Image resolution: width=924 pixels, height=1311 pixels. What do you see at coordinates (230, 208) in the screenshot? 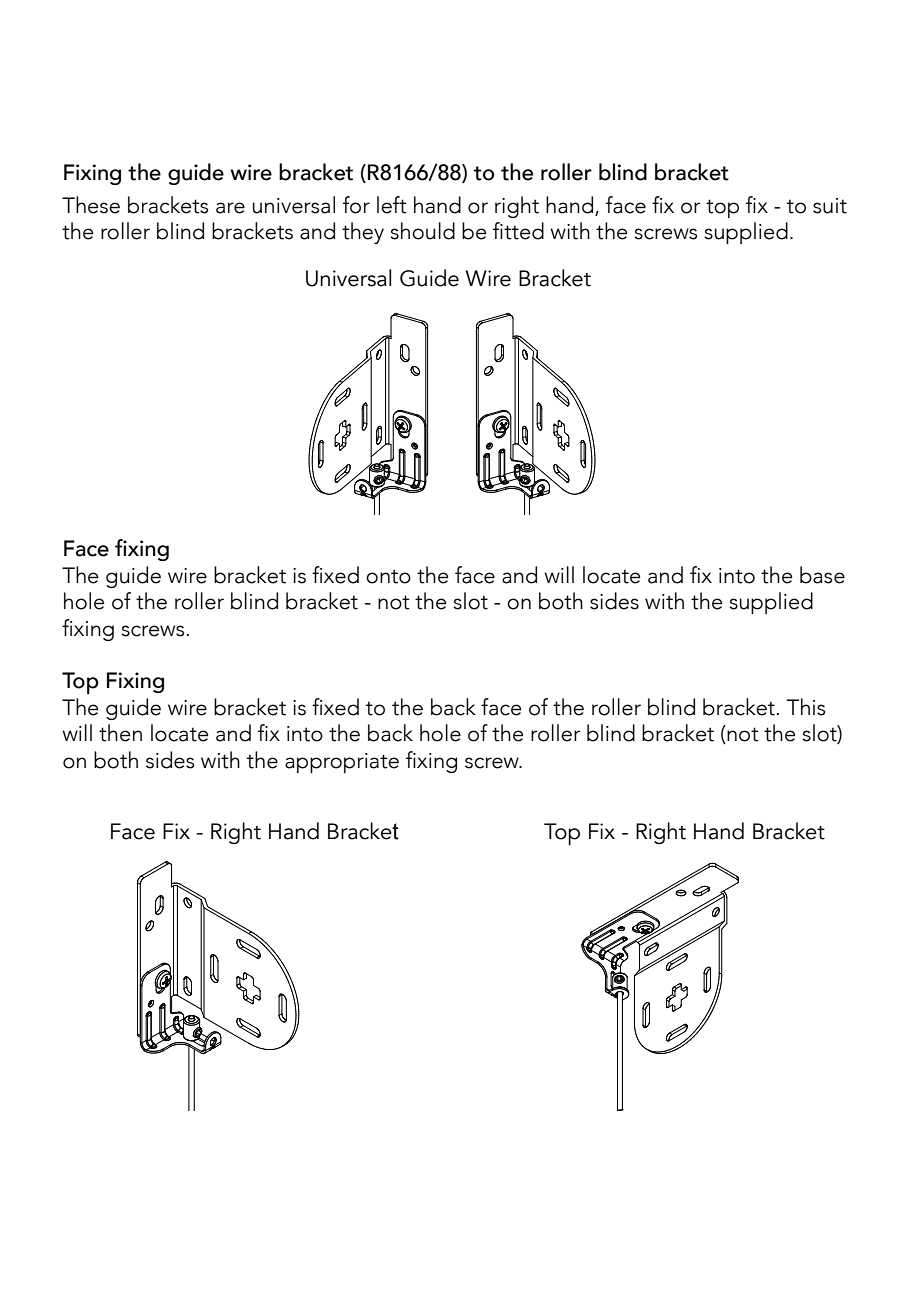
I see `are` at bounding box center [230, 208].
